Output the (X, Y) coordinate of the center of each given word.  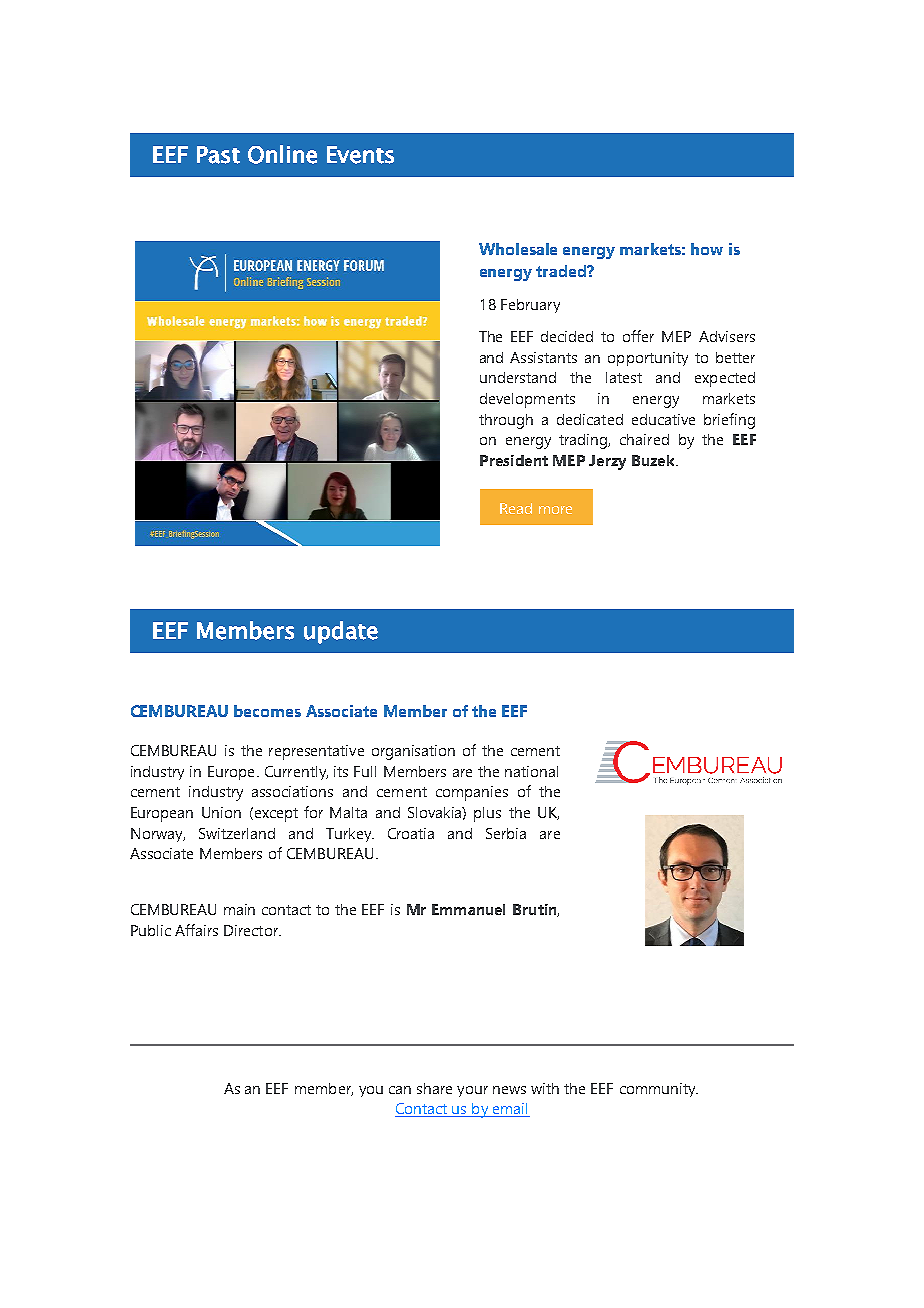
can (400, 1090)
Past (218, 155)
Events (360, 155)
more (555, 510)
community (659, 1090)
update (341, 632)
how (707, 249)
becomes (267, 711)
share (434, 1088)
